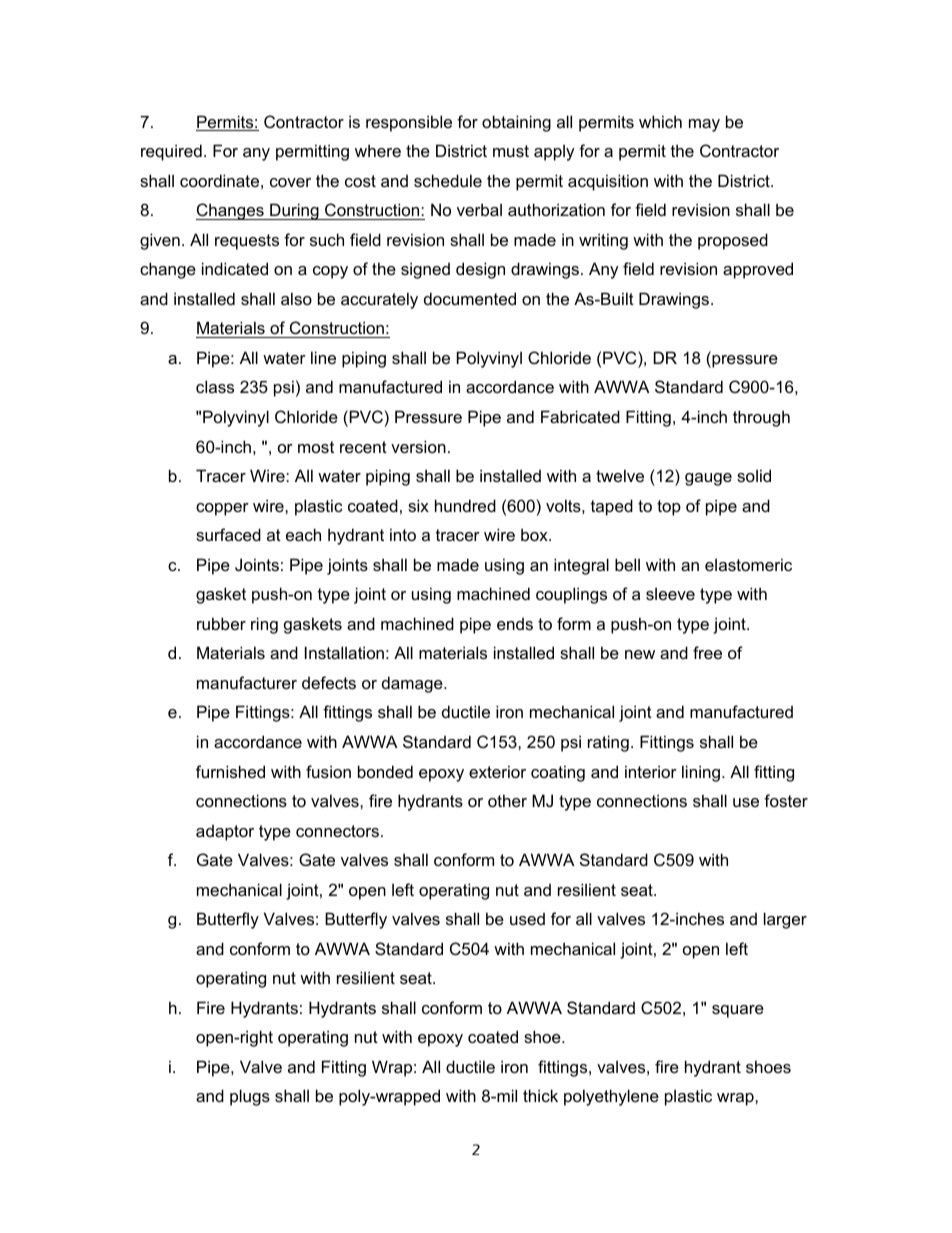 Image resolution: width=952 pixels, height=1233 pixels. What do you see at coordinates (215, 386) in the screenshot?
I see `class` at bounding box center [215, 386].
